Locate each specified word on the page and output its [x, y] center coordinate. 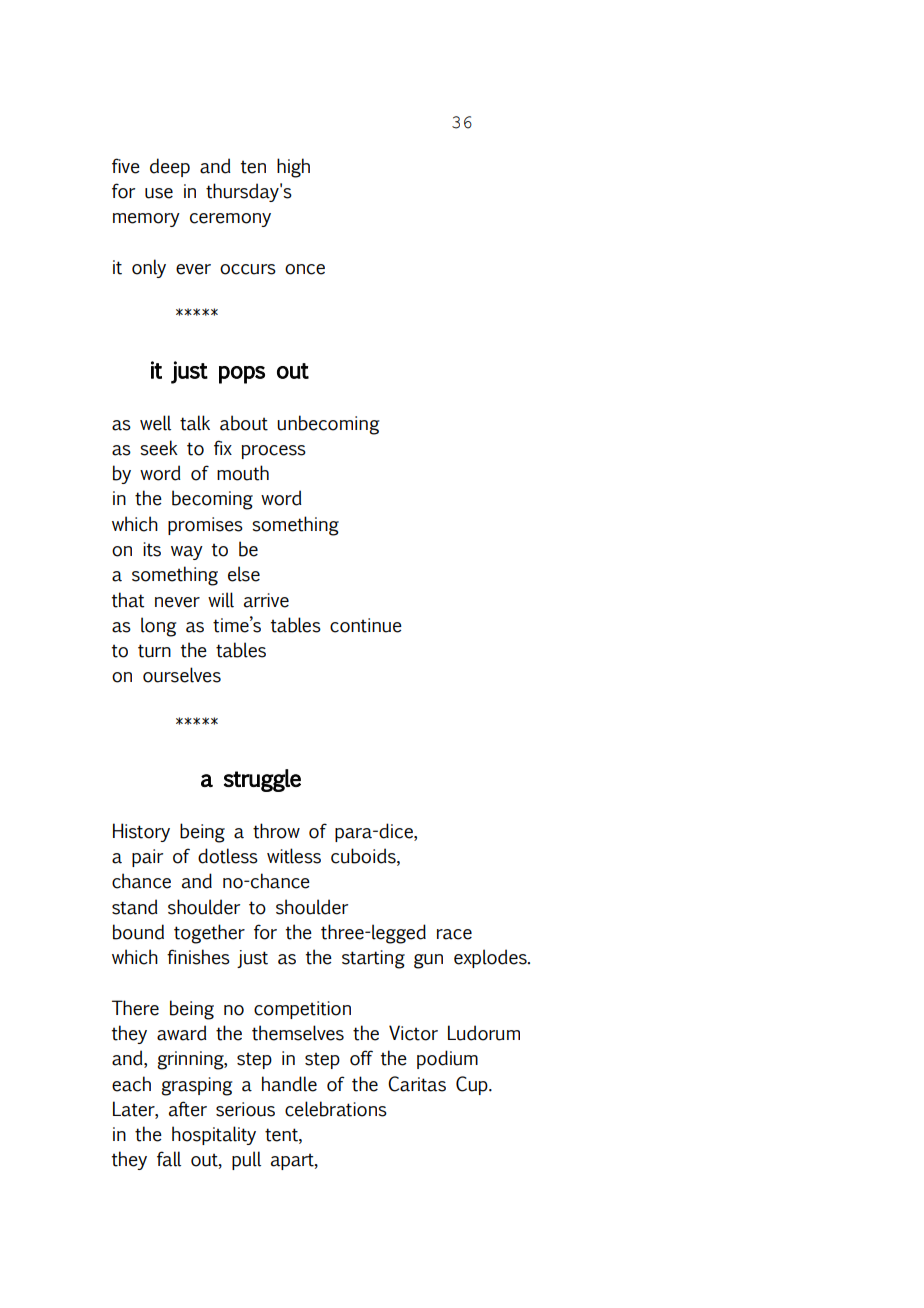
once [305, 269]
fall [169, 1159]
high [293, 168]
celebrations [336, 1109]
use [159, 193]
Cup [473, 1085]
